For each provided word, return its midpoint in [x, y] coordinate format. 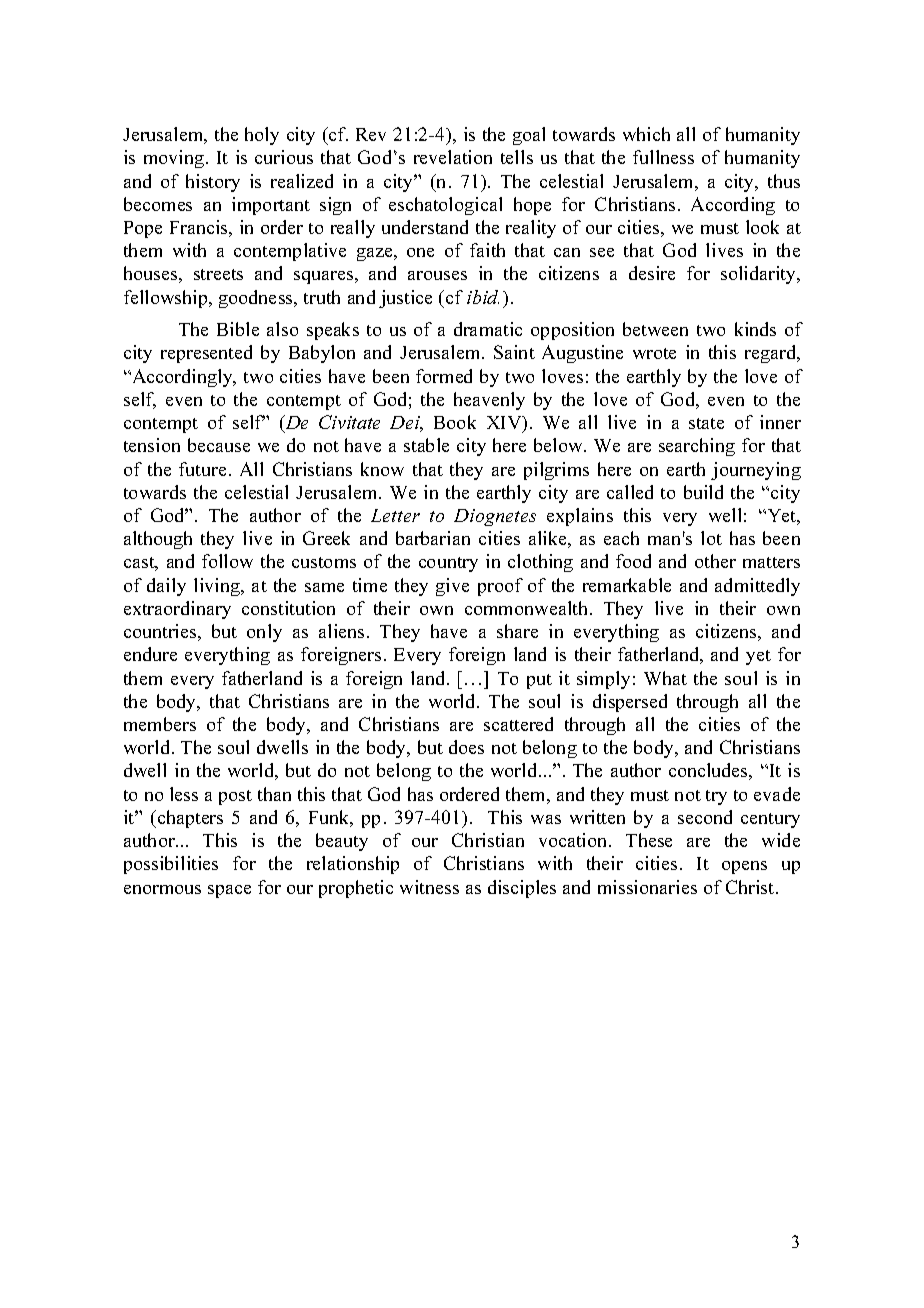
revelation [453, 157]
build [703, 492]
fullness [663, 157]
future [202, 469]
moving [175, 159]
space [229, 891]
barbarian [433, 538]
